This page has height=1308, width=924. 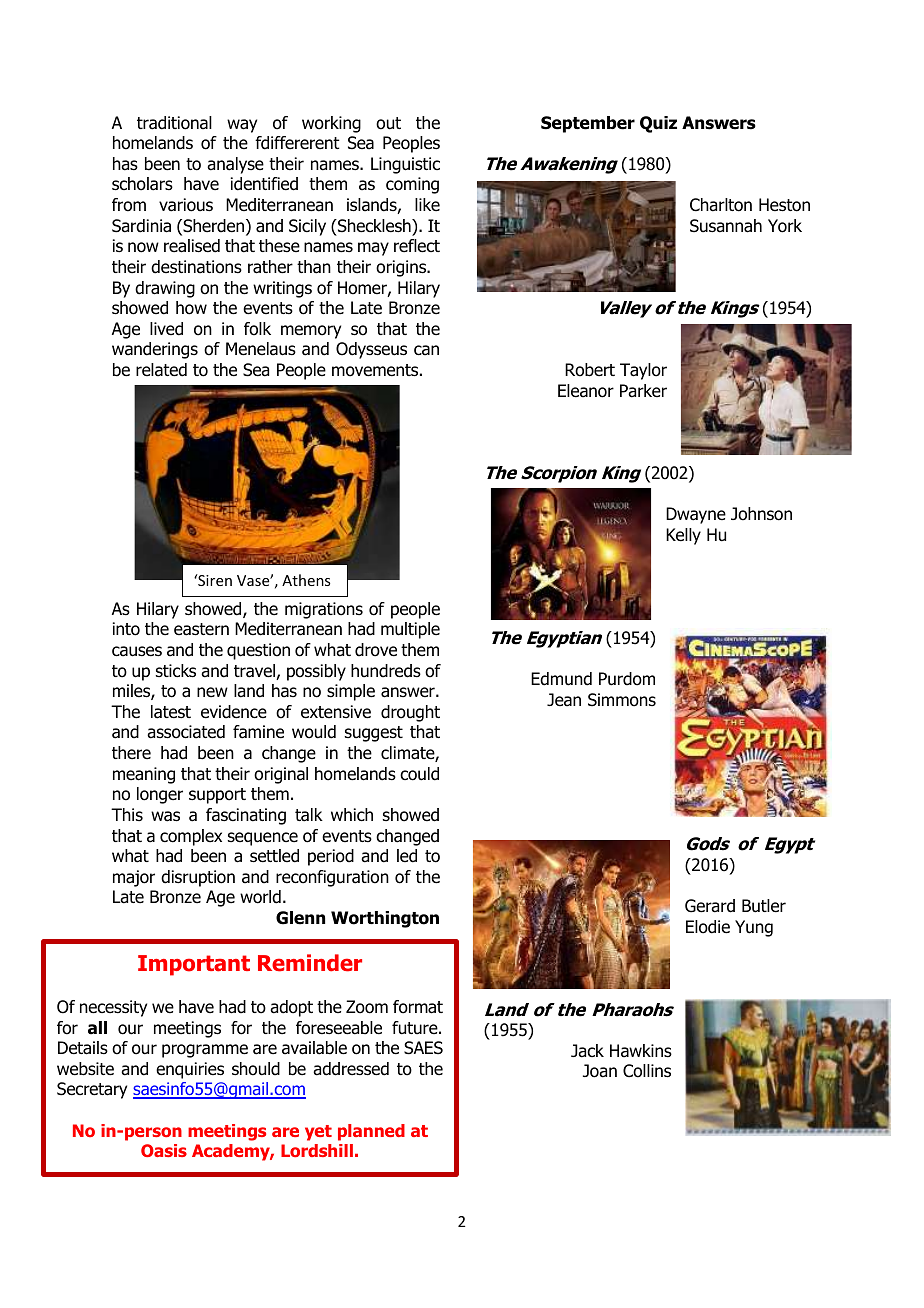 What do you see at coordinates (174, 123) in the page?
I see `traditional` at bounding box center [174, 123].
